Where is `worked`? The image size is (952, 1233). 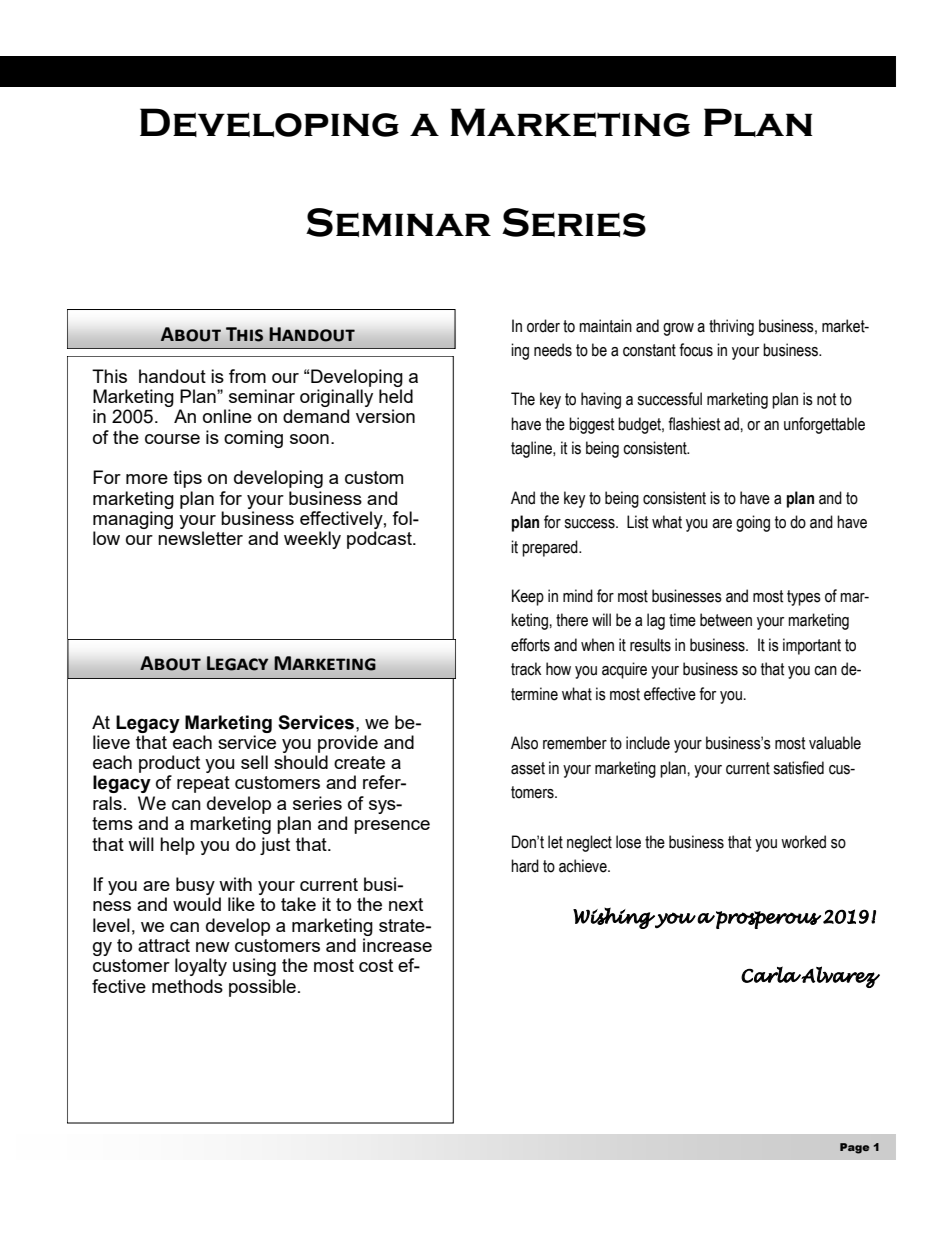
worked is located at coordinates (803, 842).
